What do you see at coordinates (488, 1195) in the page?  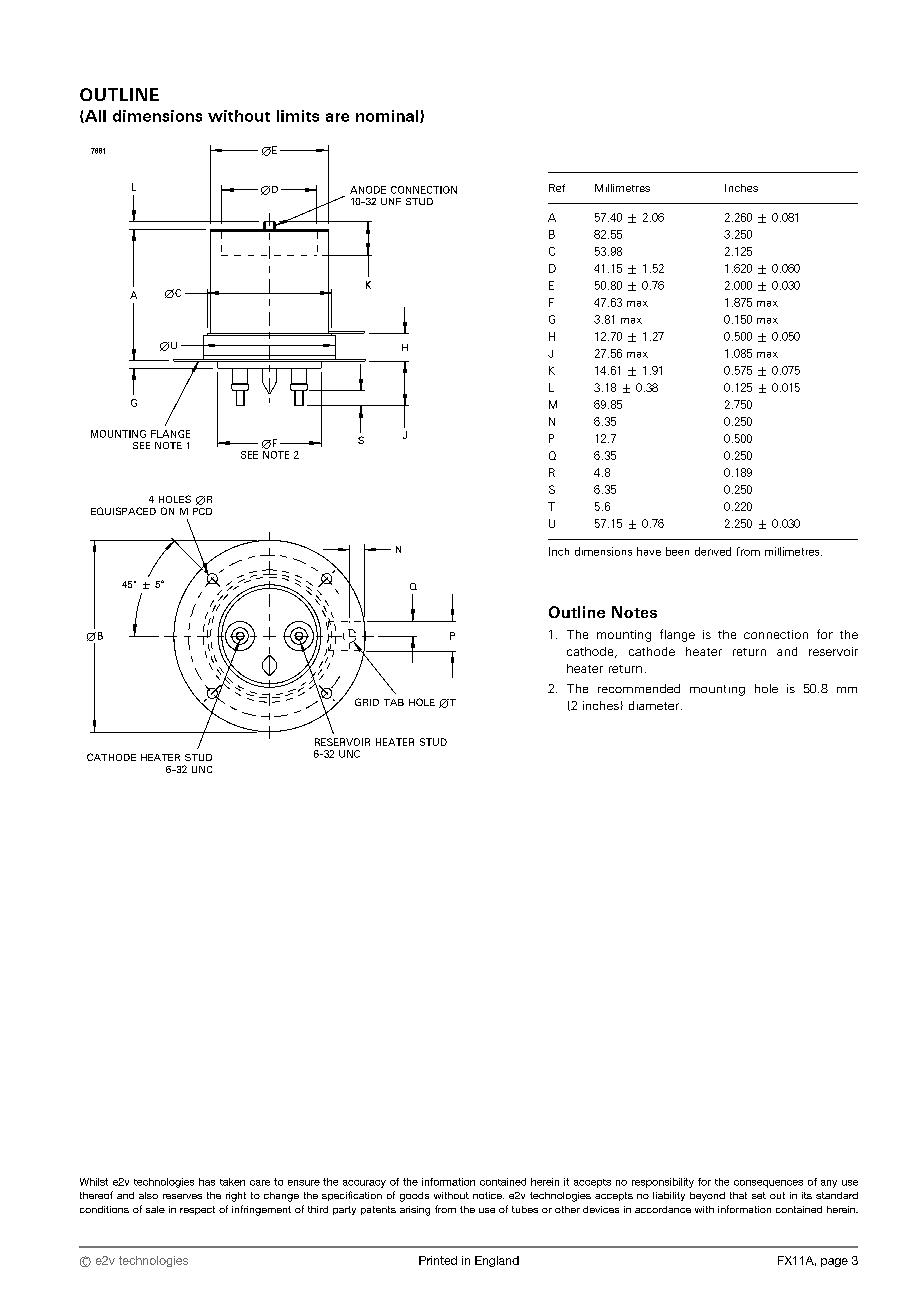 I see `notice` at bounding box center [488, 1195].
